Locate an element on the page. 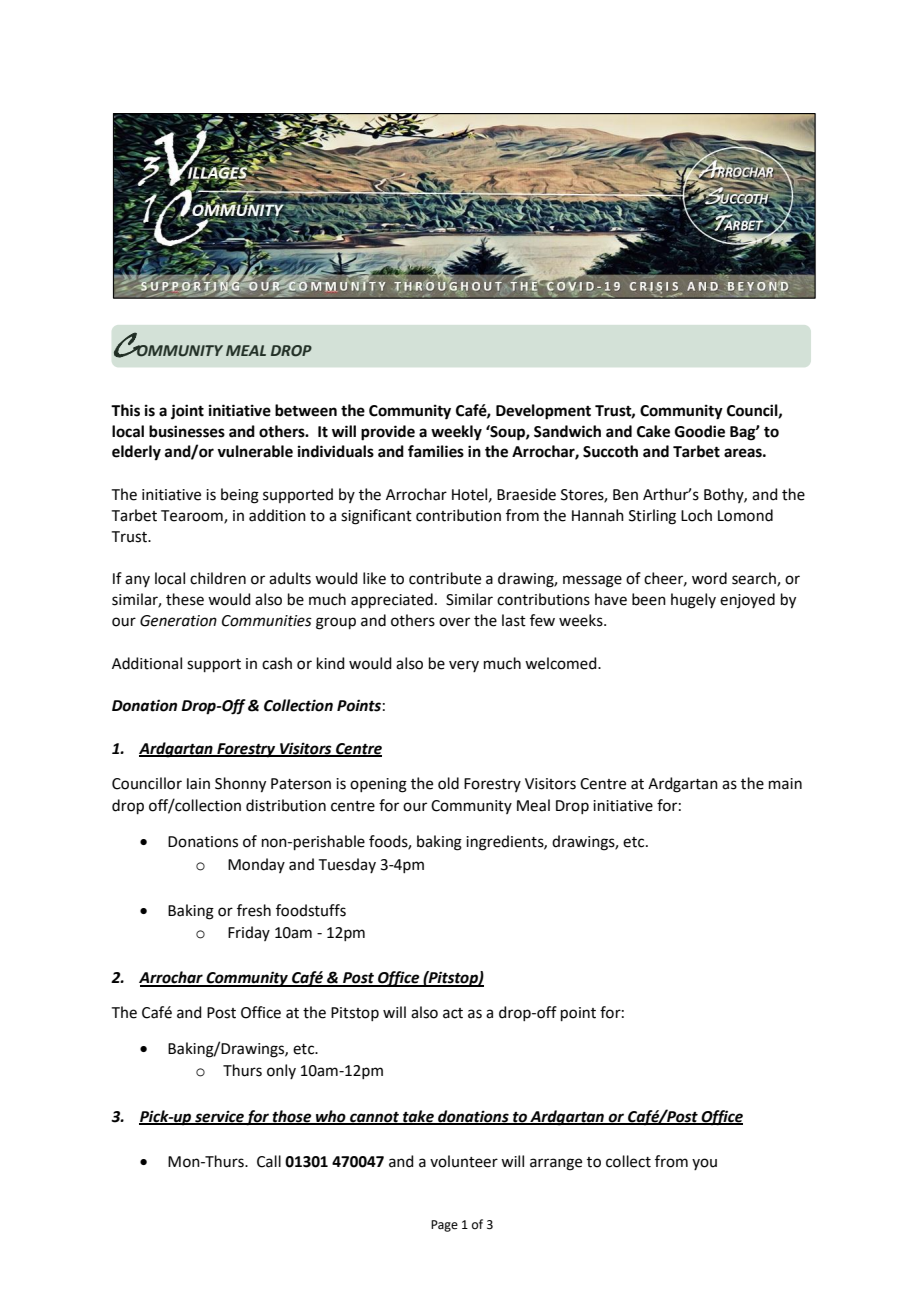 The height and width of the page is (1308, 924). Iain is located at coordinates (198, 784).
